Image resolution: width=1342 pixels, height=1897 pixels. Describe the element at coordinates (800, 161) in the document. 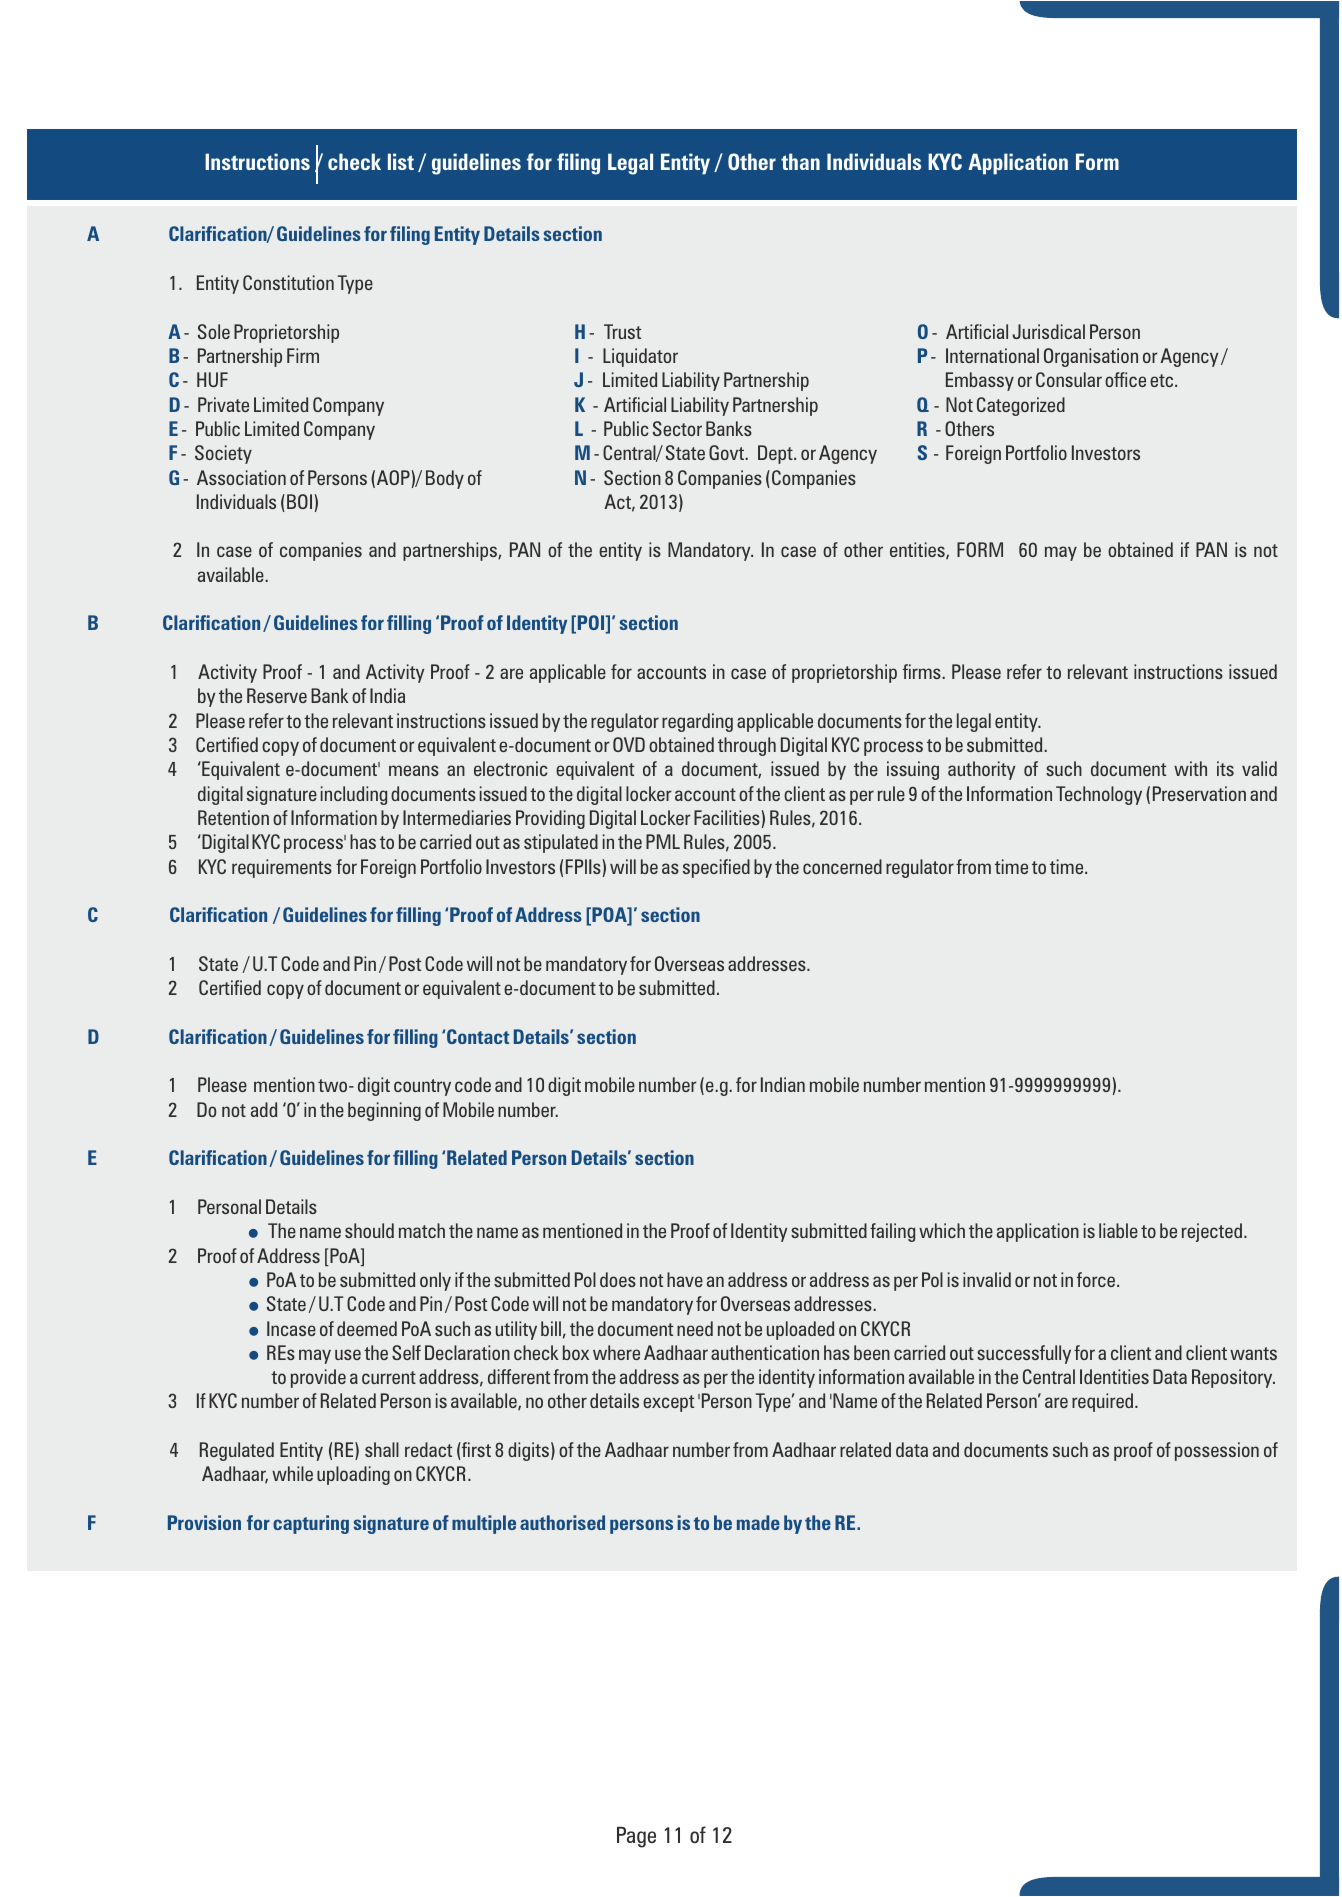

I see `than` at that location.
